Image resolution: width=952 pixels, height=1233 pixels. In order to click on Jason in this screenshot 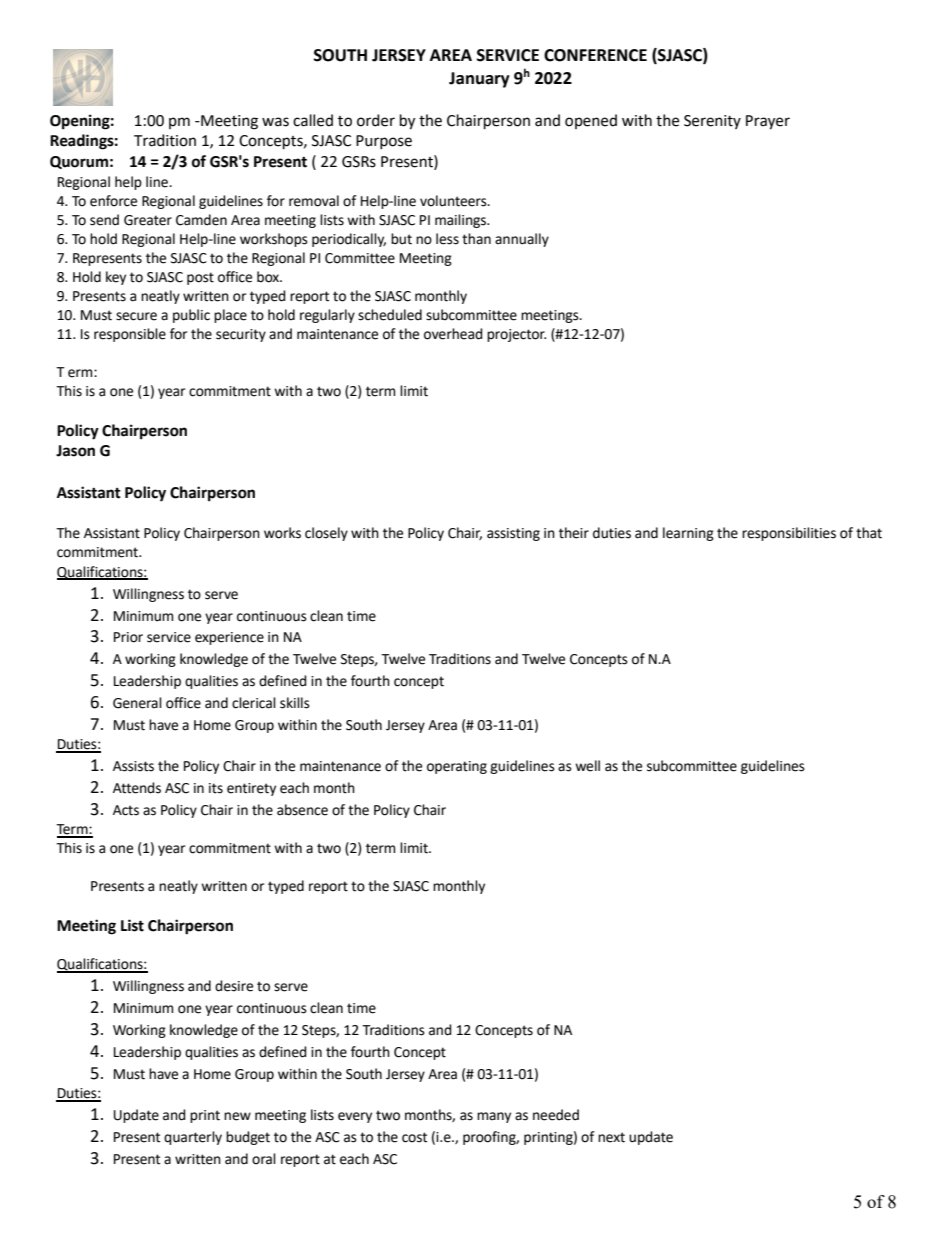, I will do `click(75, 451)`.
